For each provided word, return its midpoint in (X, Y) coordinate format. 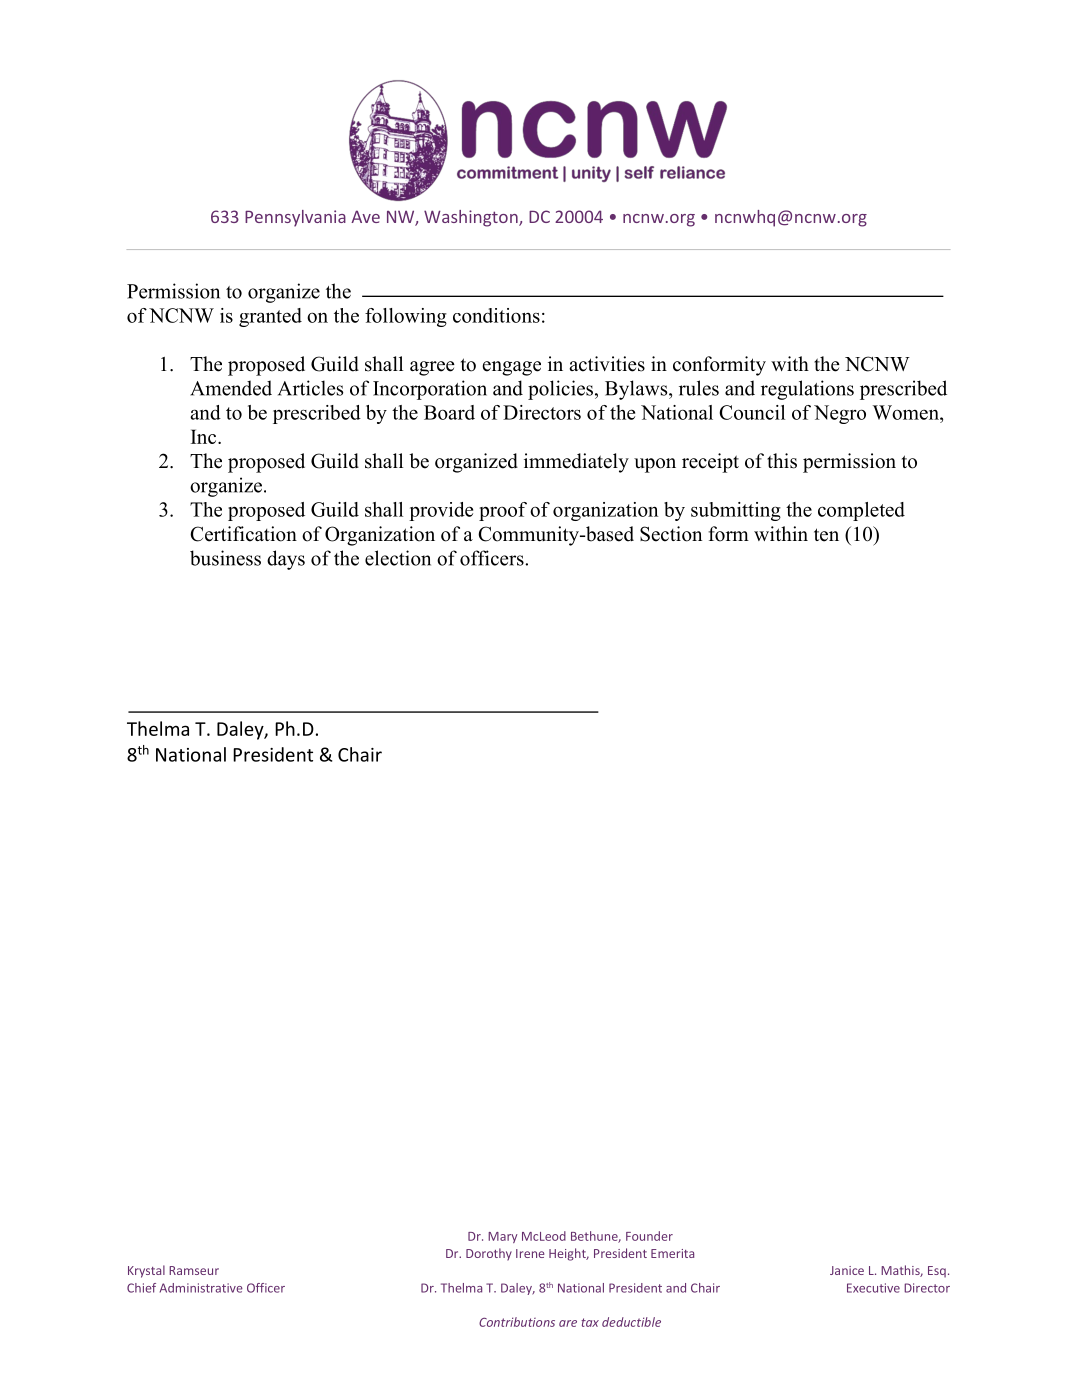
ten (826, 535)
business (225, 558)
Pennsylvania (295, 218)
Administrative (201, 1288)
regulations (807, 390)
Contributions (517, 1322)
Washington (472, 218)
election (398, 558)
